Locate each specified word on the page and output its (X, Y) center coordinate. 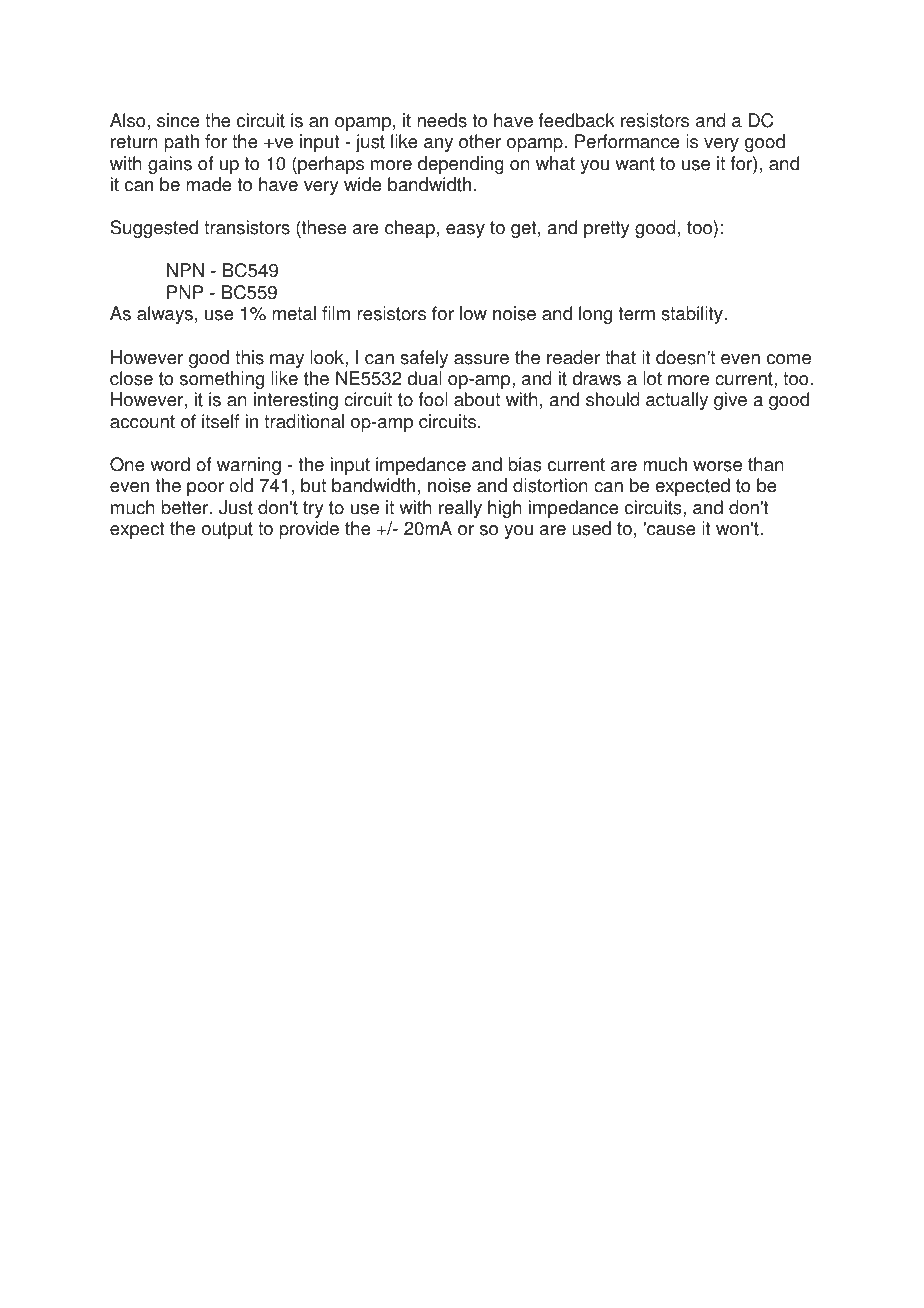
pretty (607, 229)
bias (525, 464)
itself (220, 421)
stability (693, 315)
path (181, 143)
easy (465, 231)
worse (717, 466)
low (473, 313)
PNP (185, 292)
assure (481, 359)
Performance (627, 141)
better (186, 507)
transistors (247, 227)
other (480, 141)
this (249, 357)
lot (652, 378)
